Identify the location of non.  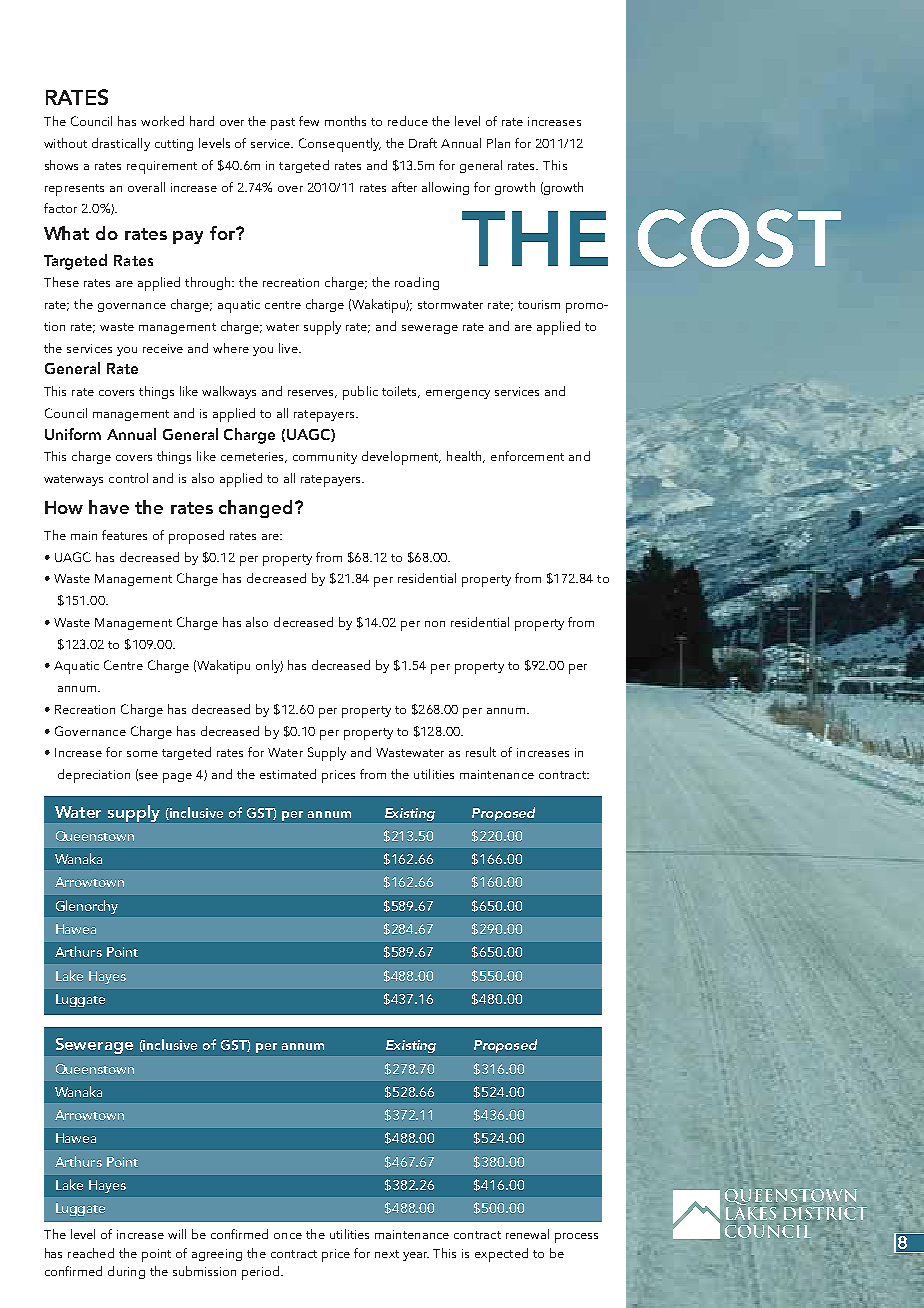
(435, 624).
